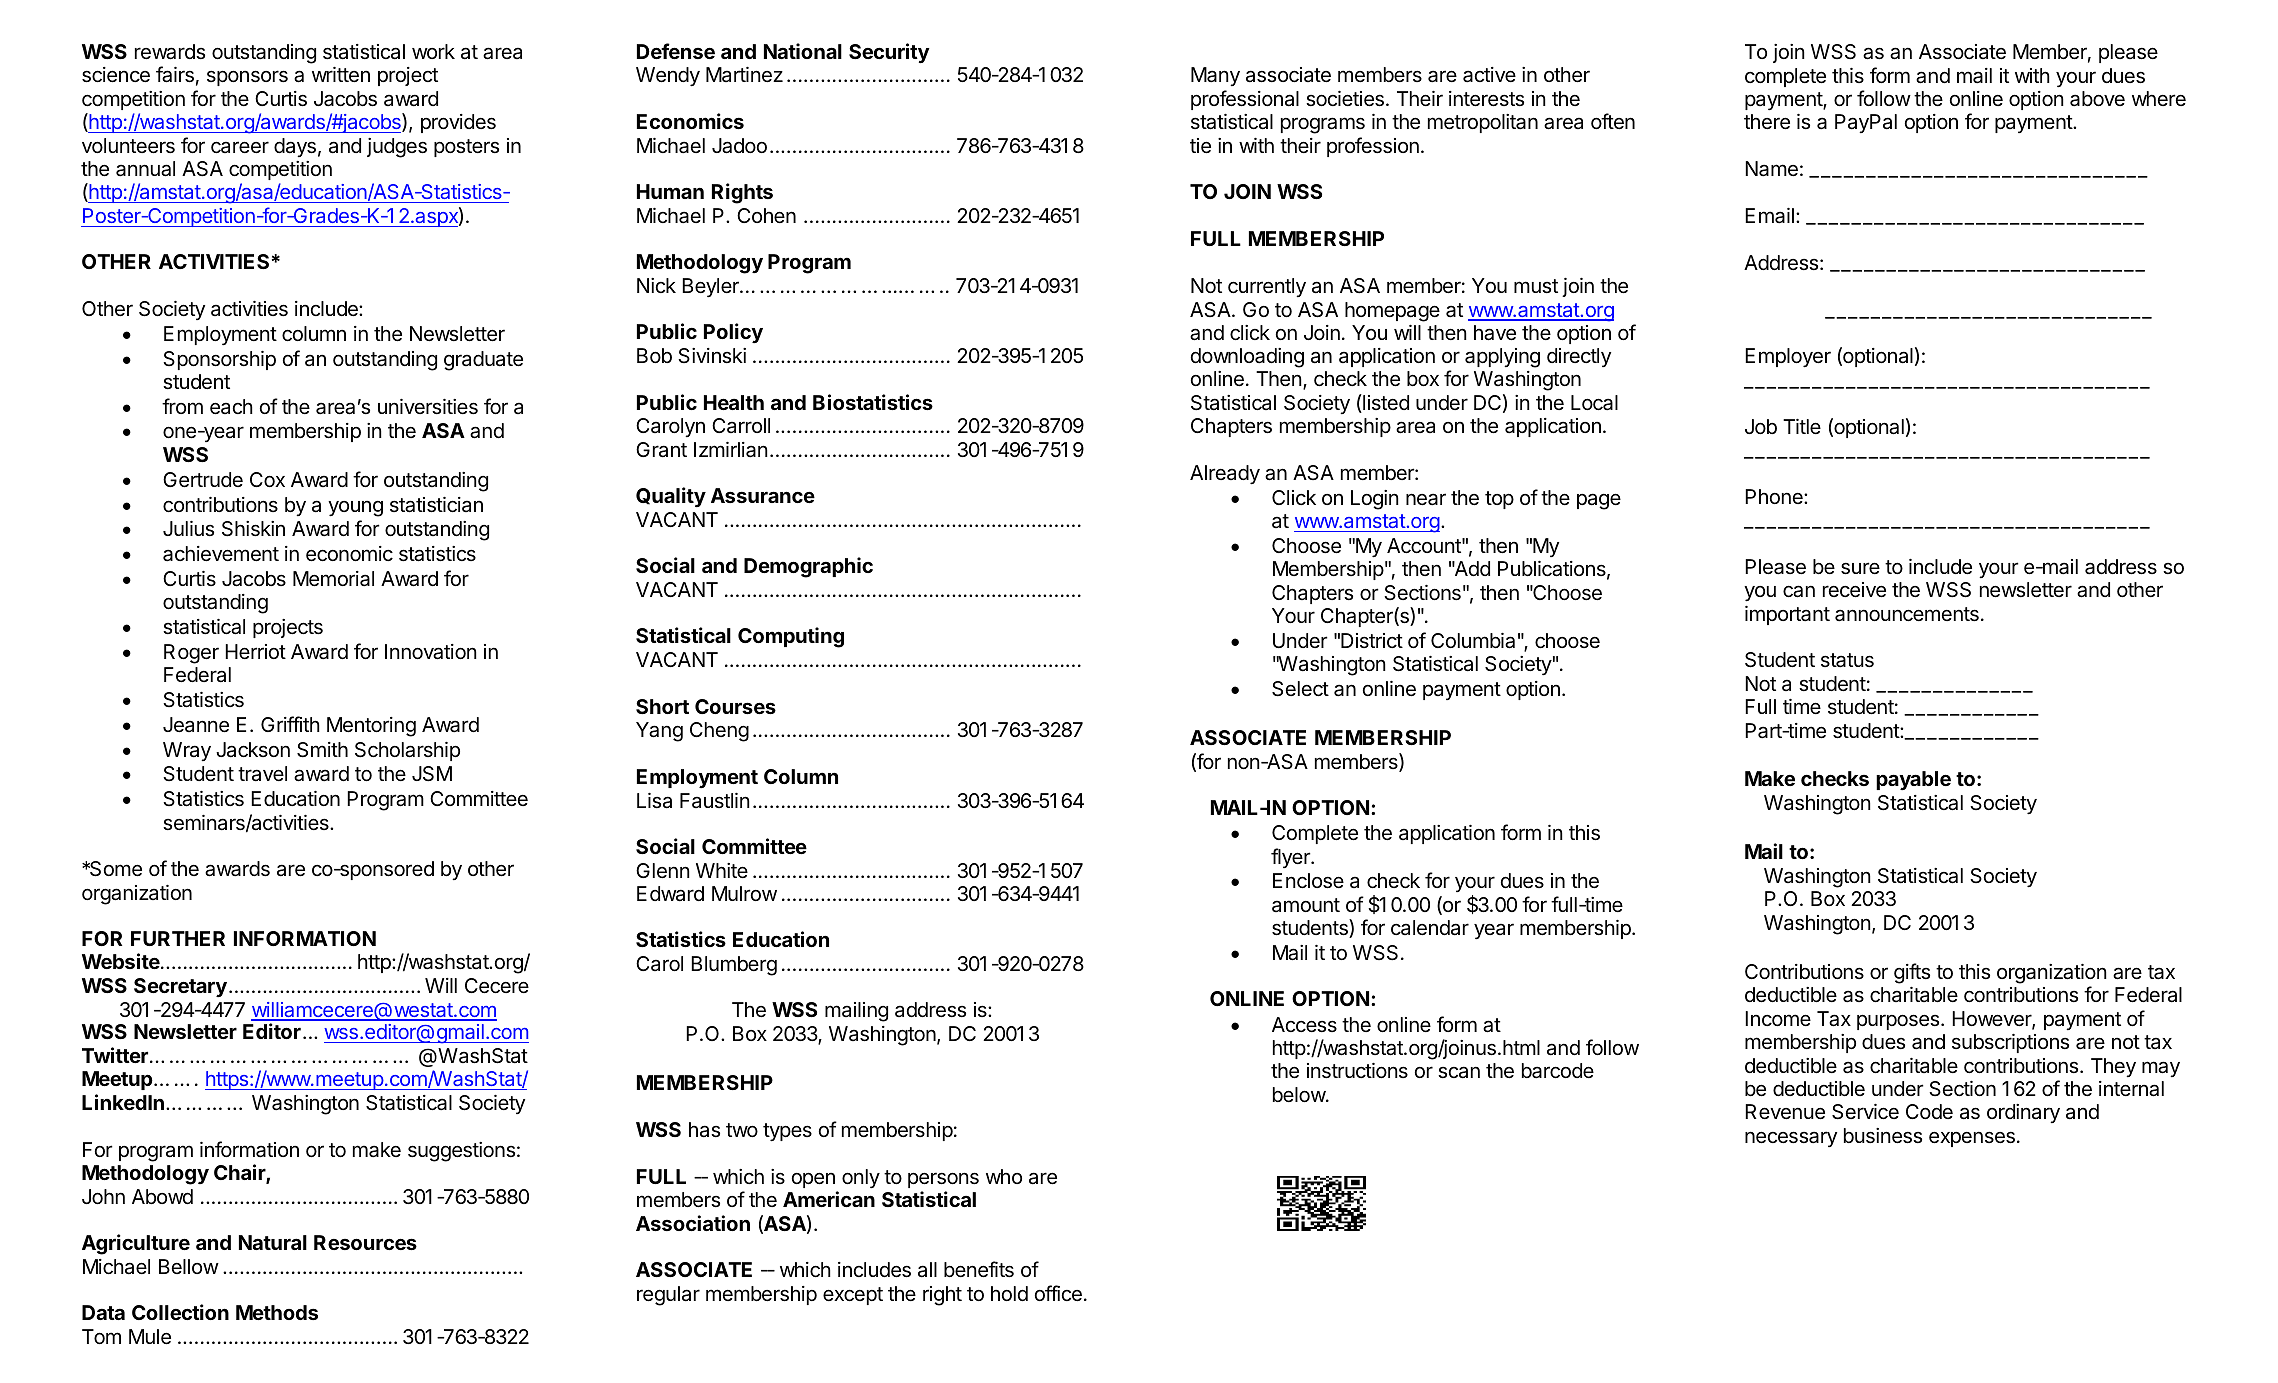  Describe the element at coordinates (483, 361) in the screenshot. I see `graduate` at that location.
